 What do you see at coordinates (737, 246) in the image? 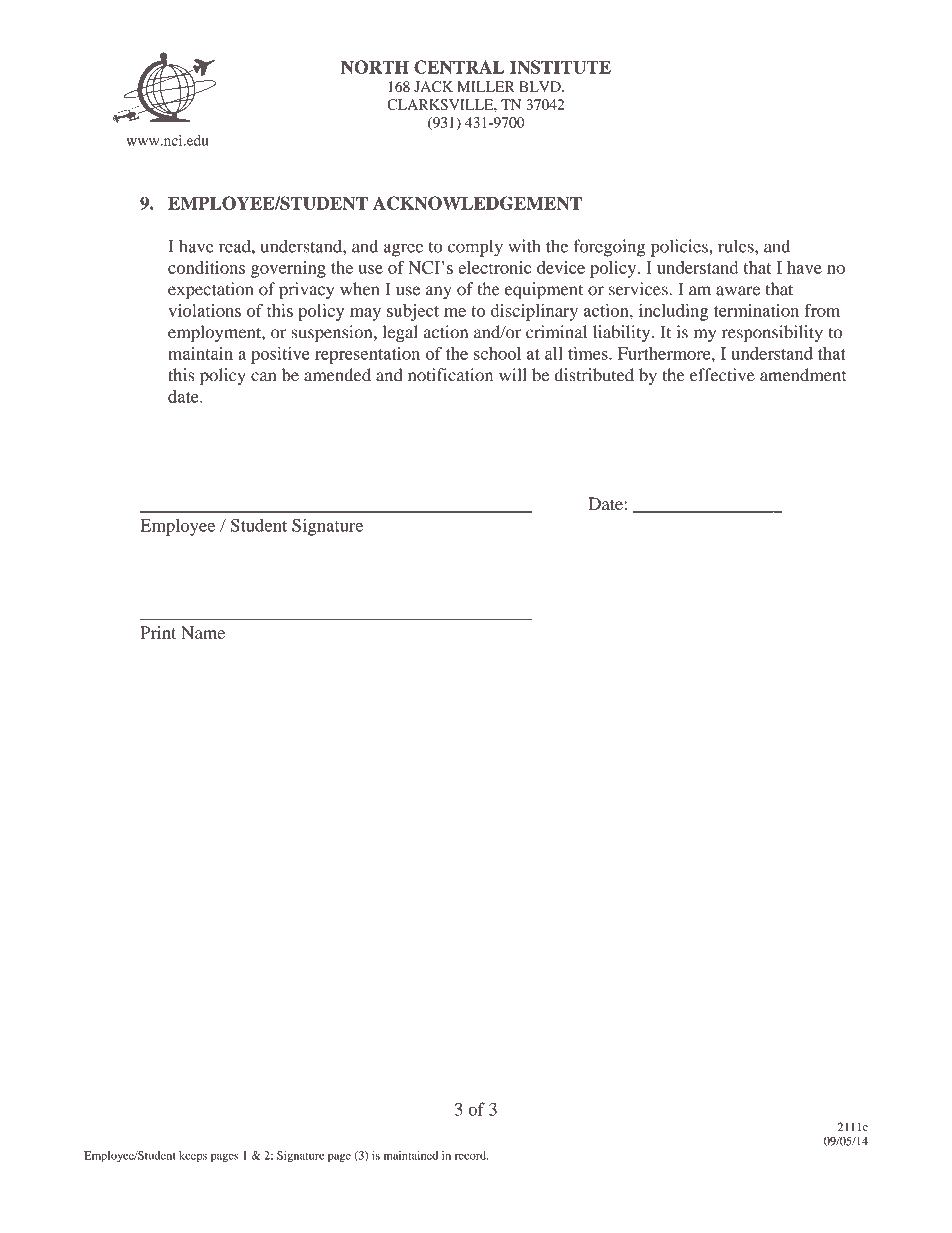
I see `rules` at bounding box center [737, 246].
